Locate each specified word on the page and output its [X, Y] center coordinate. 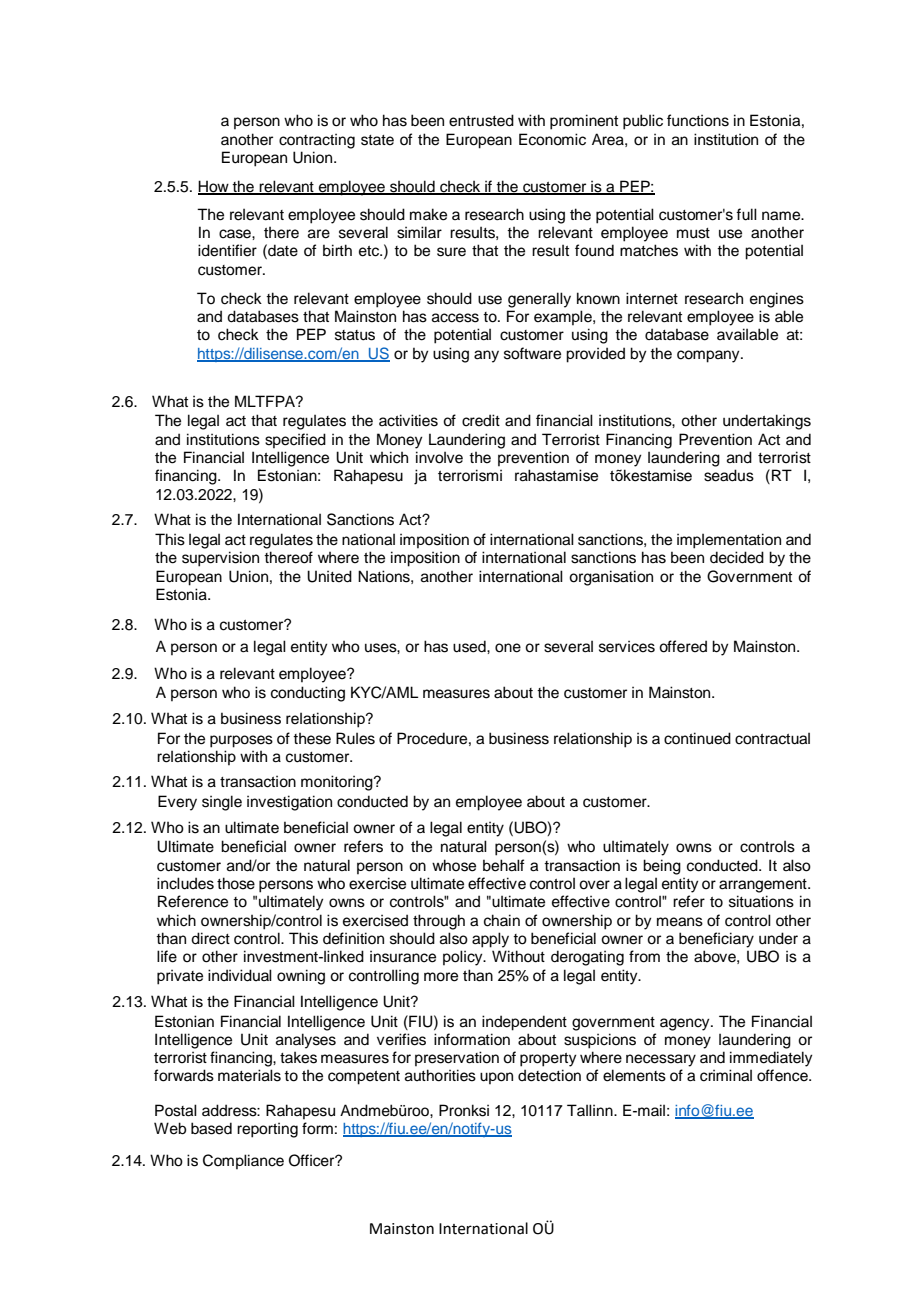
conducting [308, 694]
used [470, 646]
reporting [267, 1130]
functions [698, 120]
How [214, 187]
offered [683, 646]
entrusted [481, 120]
